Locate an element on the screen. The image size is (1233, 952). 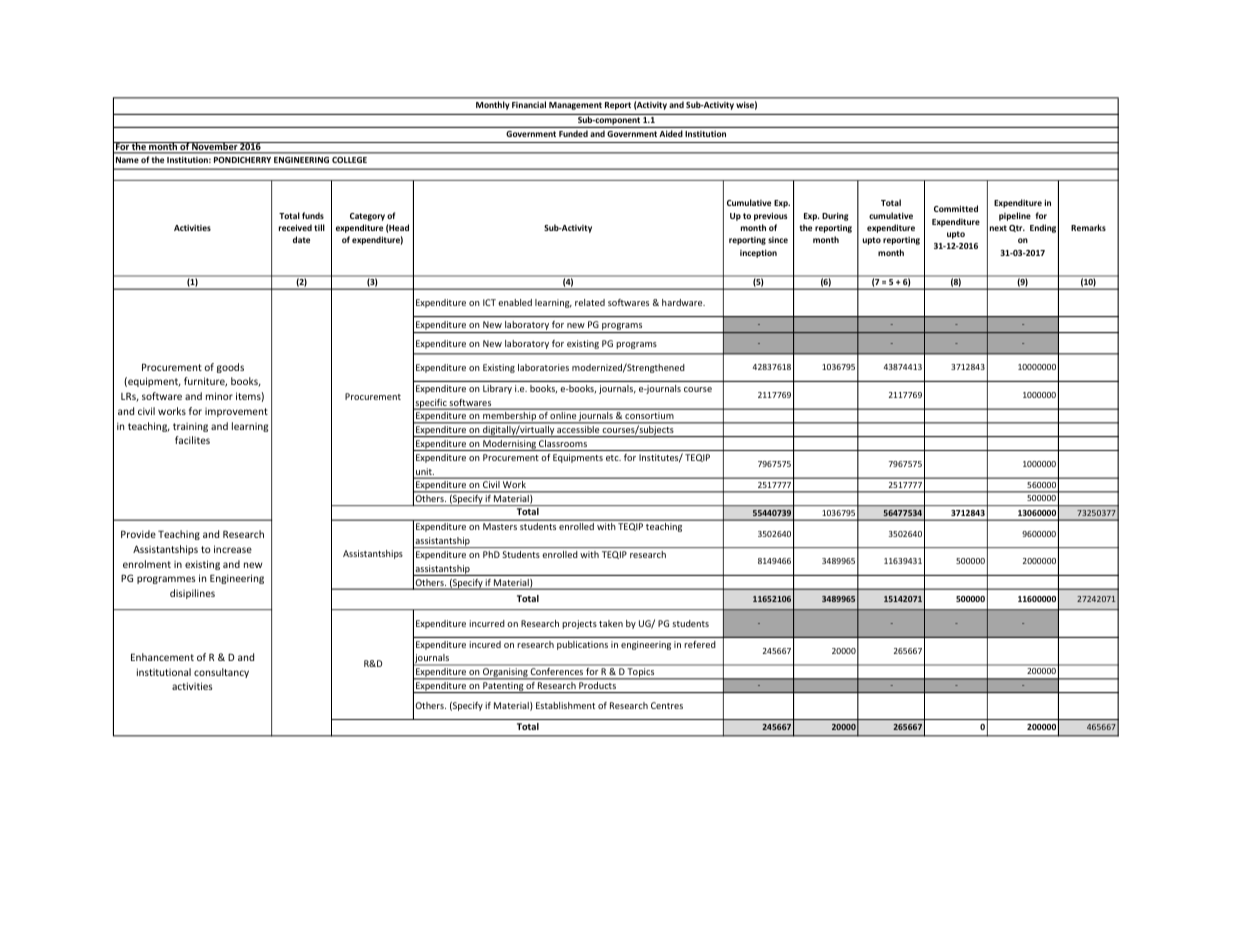
next is located at coordinates (998, 228).
